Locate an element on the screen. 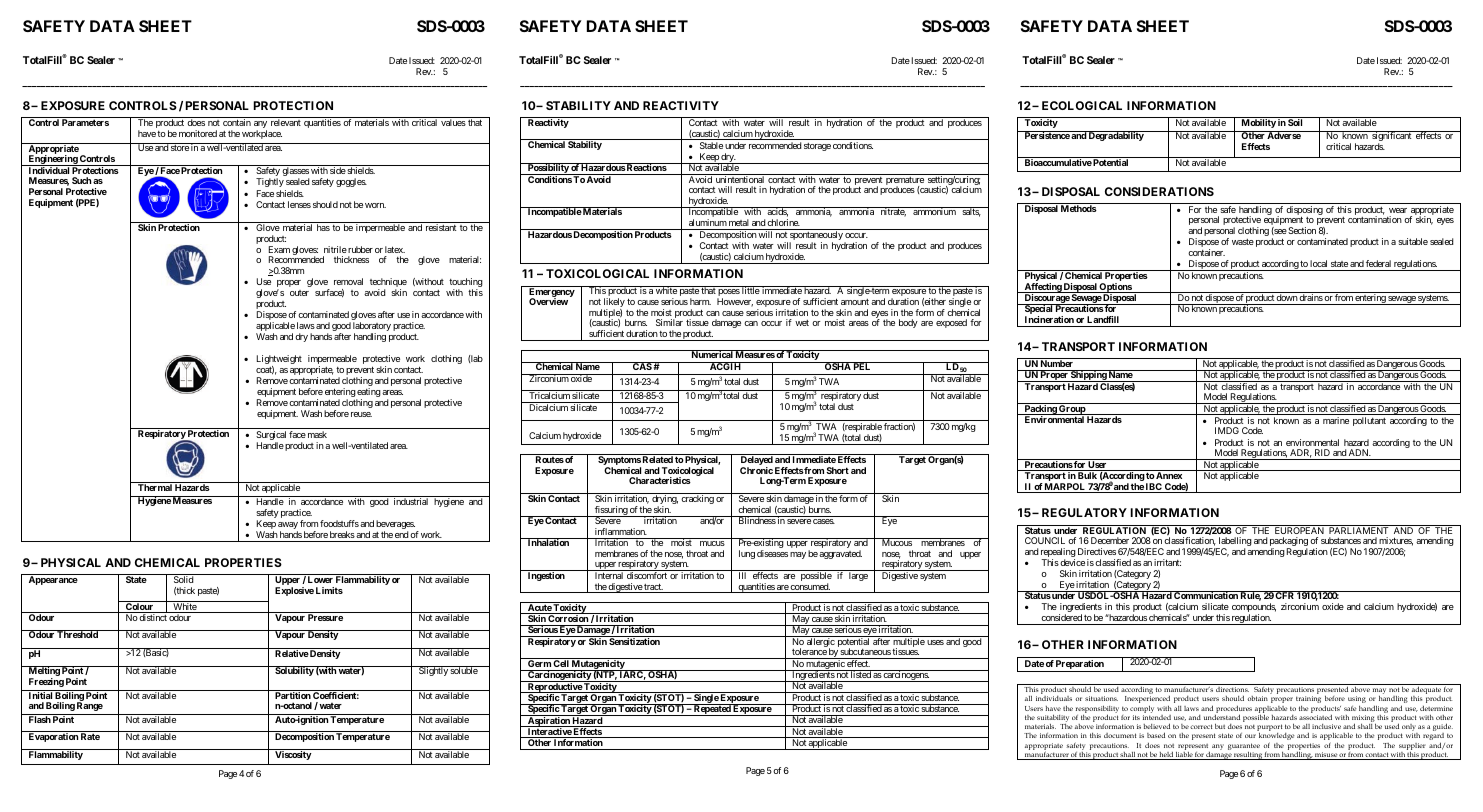  Evaporation is located at coordinates (53, 737).
